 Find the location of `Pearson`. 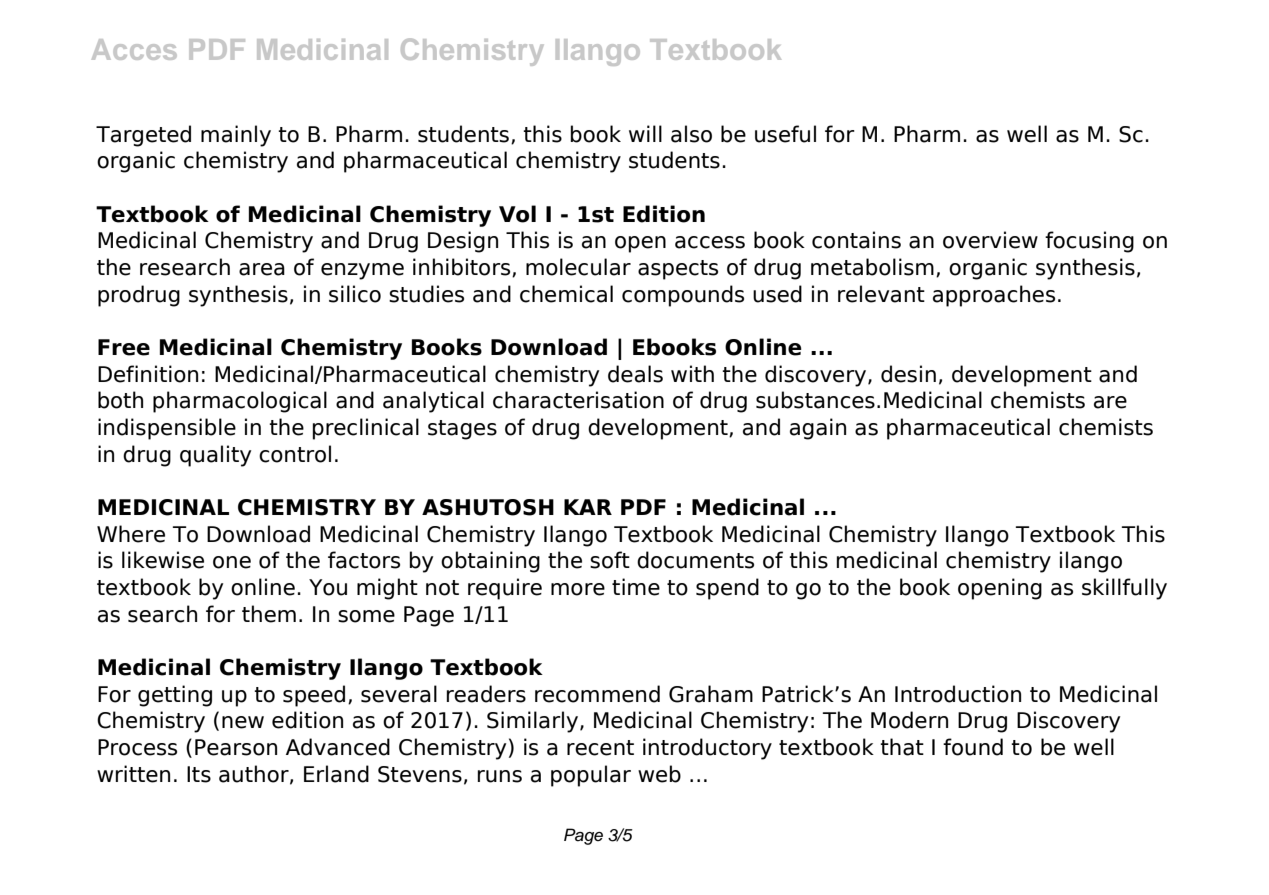

Pearson is located at coordinates (236, 747).
